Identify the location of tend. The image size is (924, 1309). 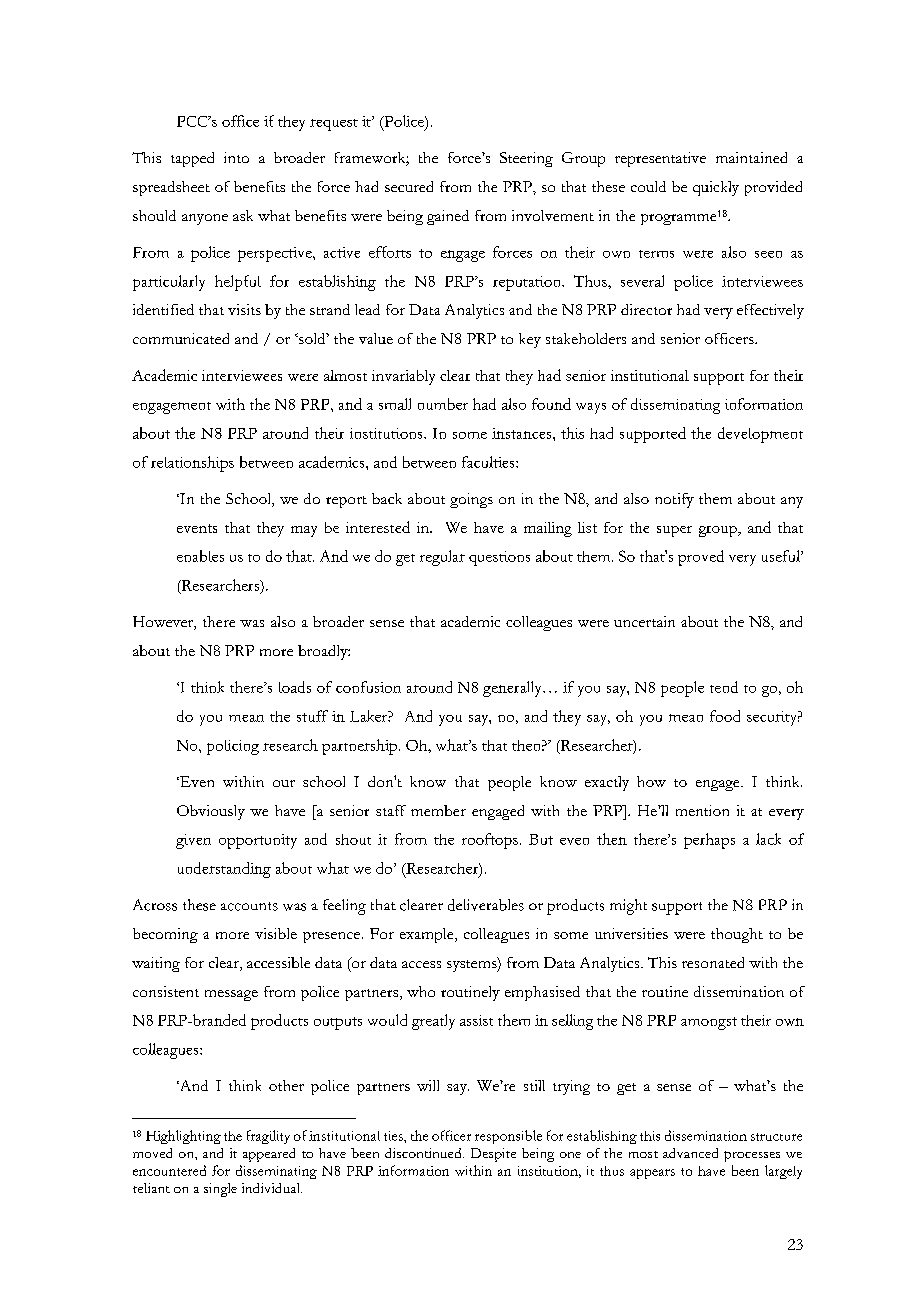
(724, 687).
